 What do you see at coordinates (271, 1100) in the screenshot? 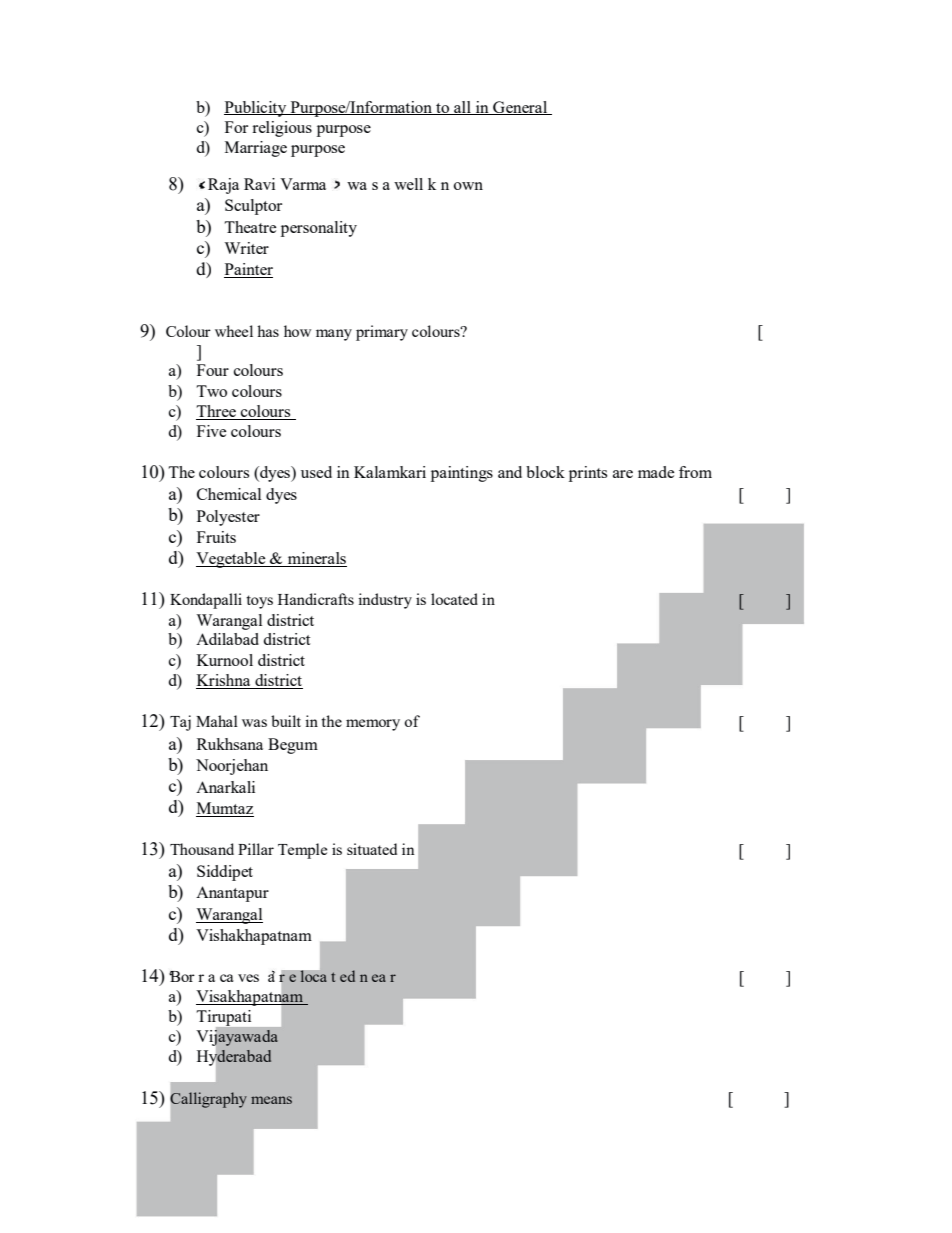
I see `means` at bounding box center [271, 1100].
